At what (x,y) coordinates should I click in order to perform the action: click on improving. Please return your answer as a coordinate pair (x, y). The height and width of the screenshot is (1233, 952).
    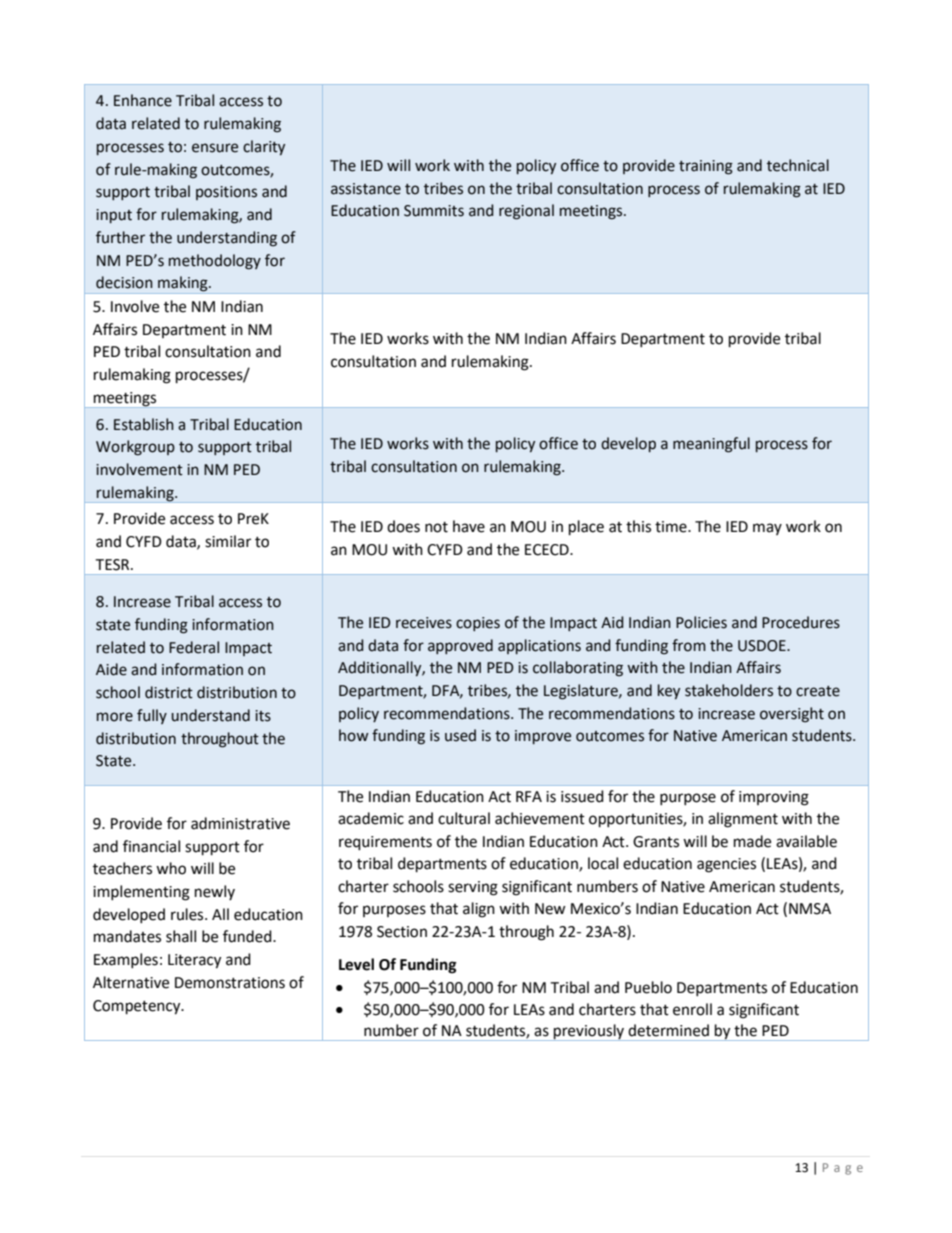
    Looking at the image, I should click on (774, 798).
